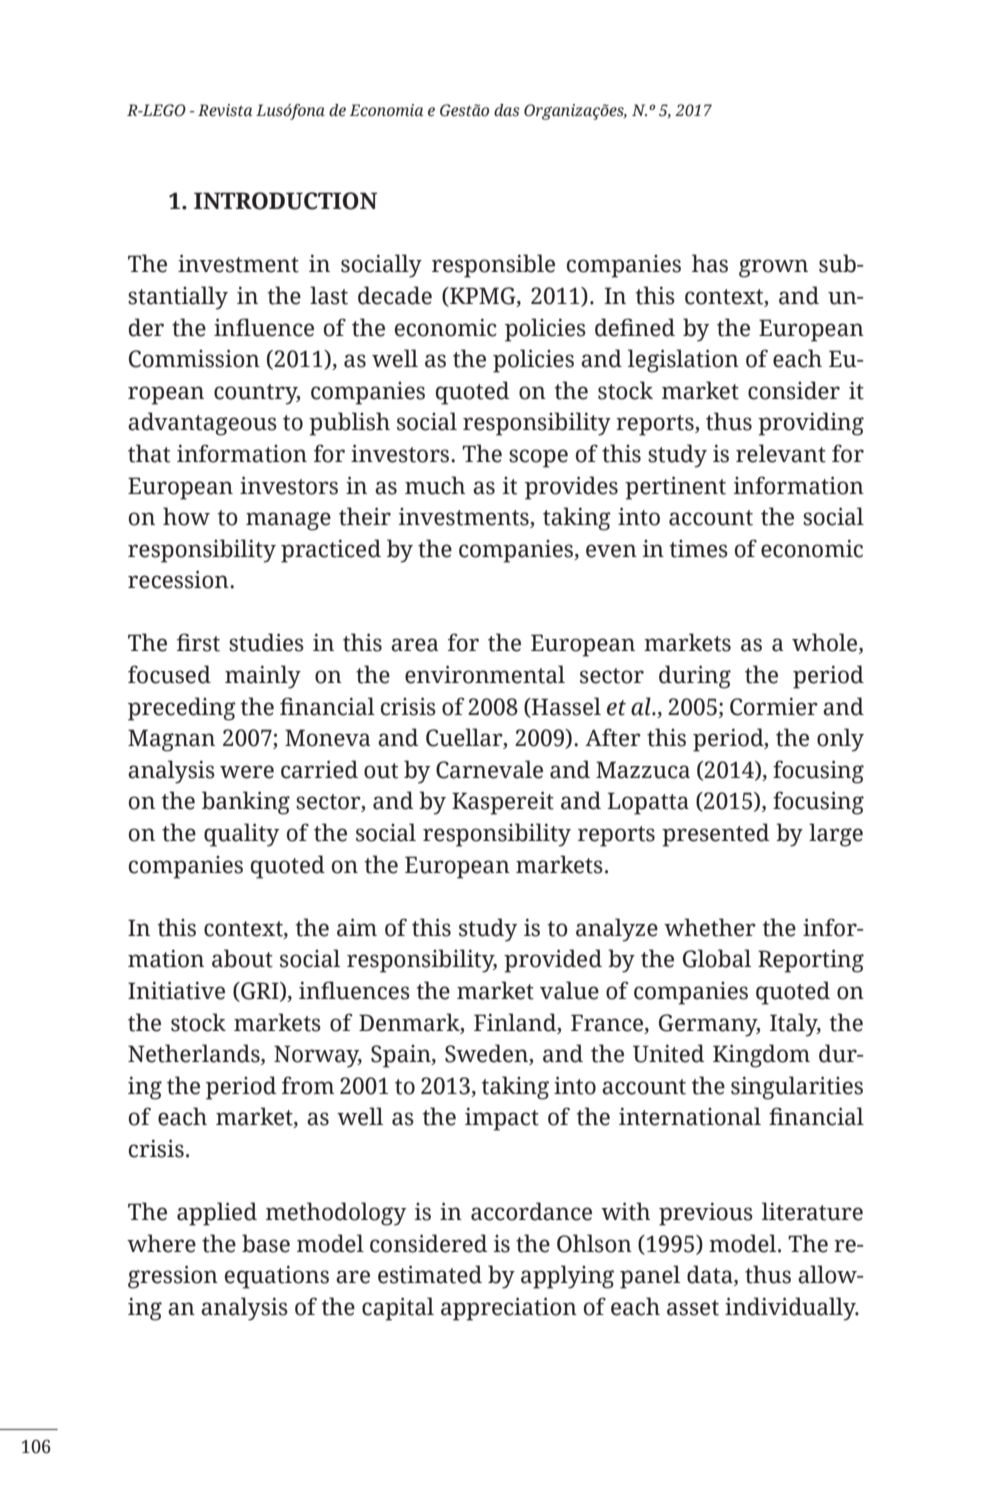 This image has height=1503, width=992. Describe the element at coordinates (507, 110) in the image. I see `das` at that location.
